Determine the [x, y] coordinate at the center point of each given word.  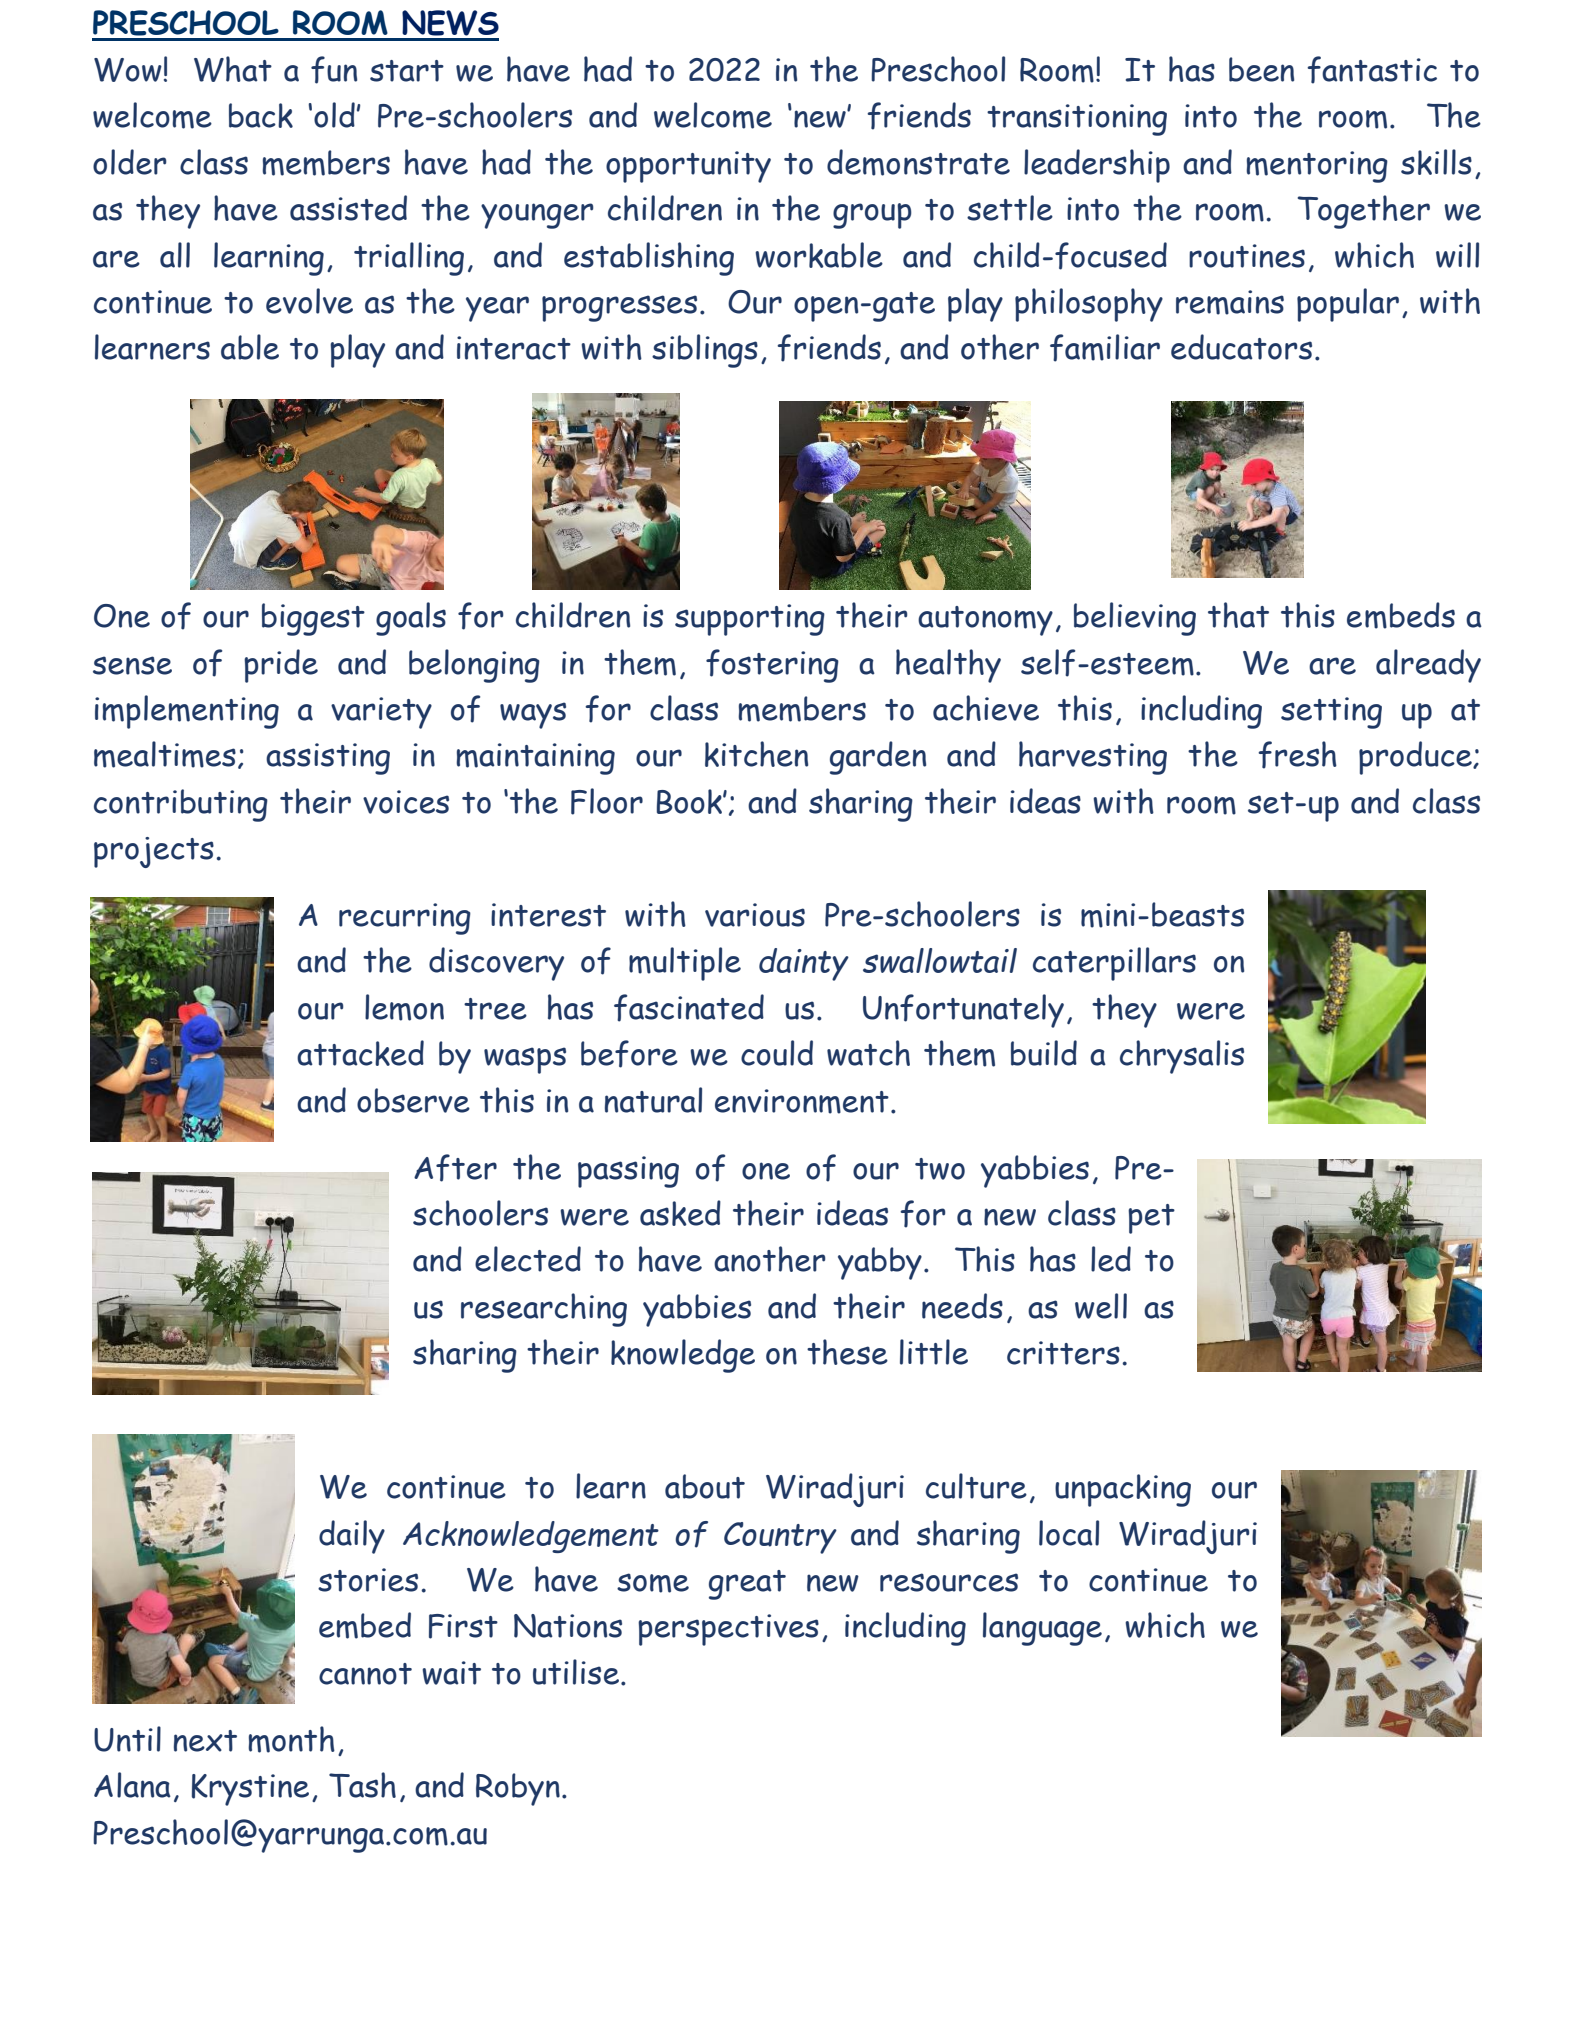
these [847, 1352]
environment [802, 1101]
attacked [360, 1053]
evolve [309, 301]
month [291, 1739]
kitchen [756, 754]
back [261, 115]
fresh [1297, 755]
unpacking [1123, 1490]
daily [352, 1537]
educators [1241, 347]
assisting [328, 759]
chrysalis [1182, 1057]
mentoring [1317, 167]
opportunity [688, 167]
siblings [705, 351]
